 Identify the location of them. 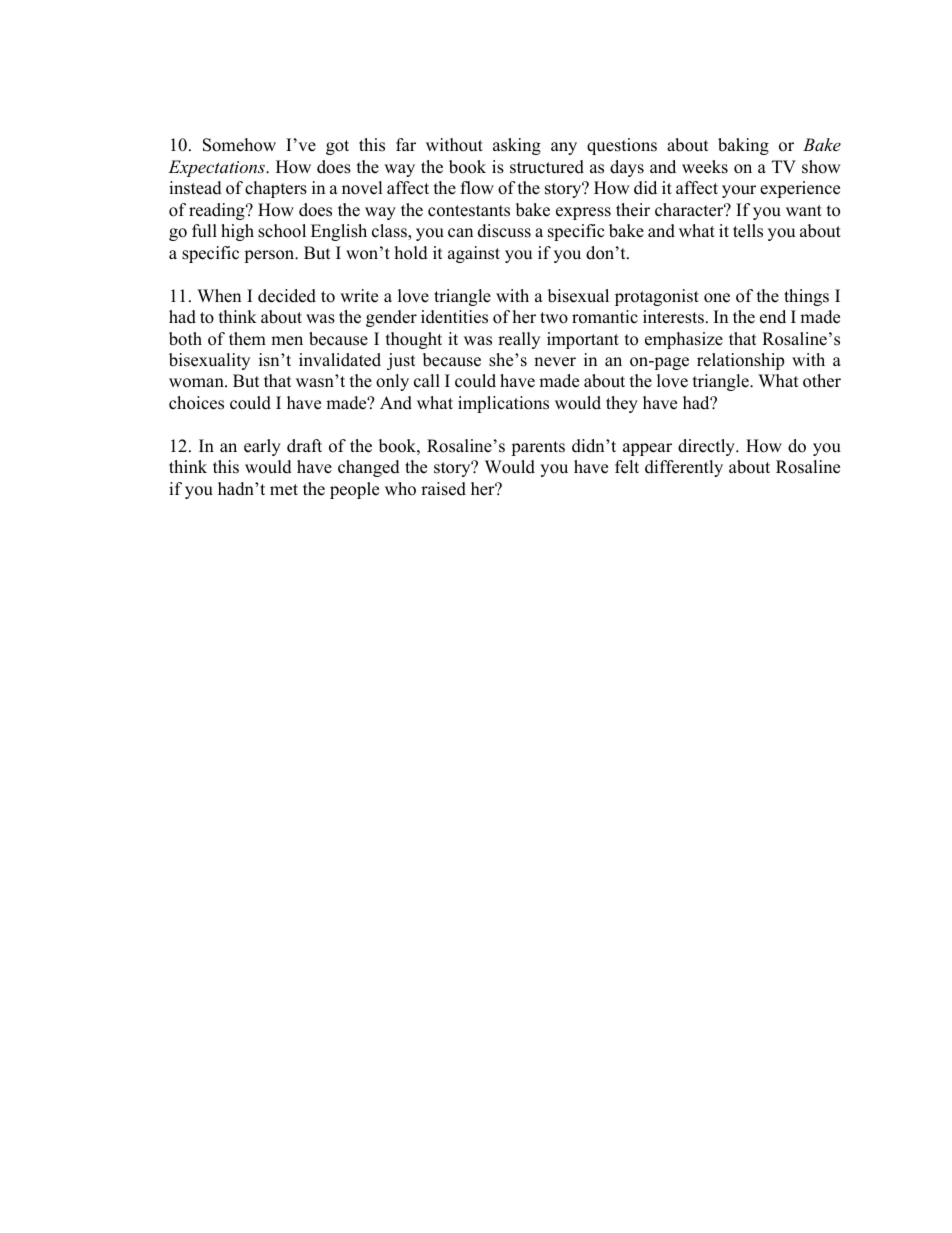
(247, 339).
